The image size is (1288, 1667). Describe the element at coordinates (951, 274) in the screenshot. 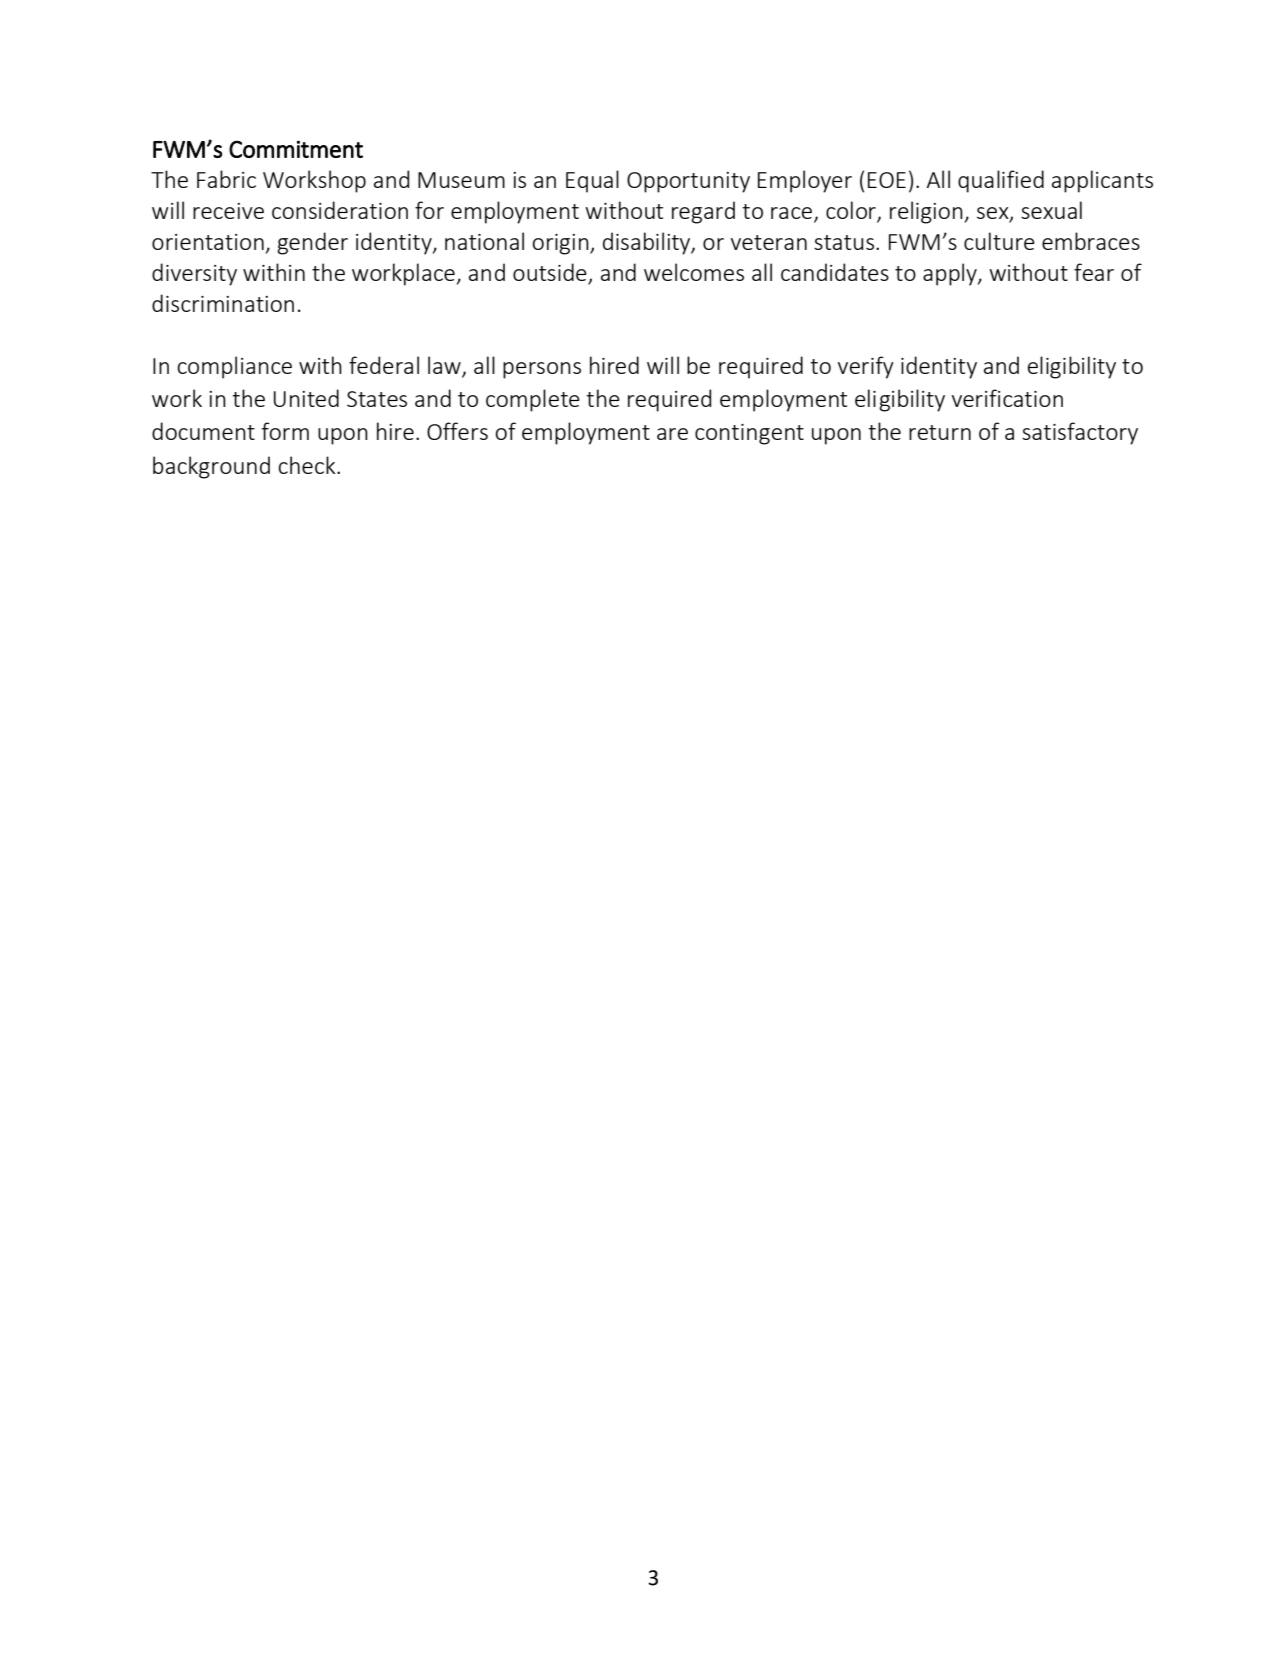

I see `apply` at that location.
